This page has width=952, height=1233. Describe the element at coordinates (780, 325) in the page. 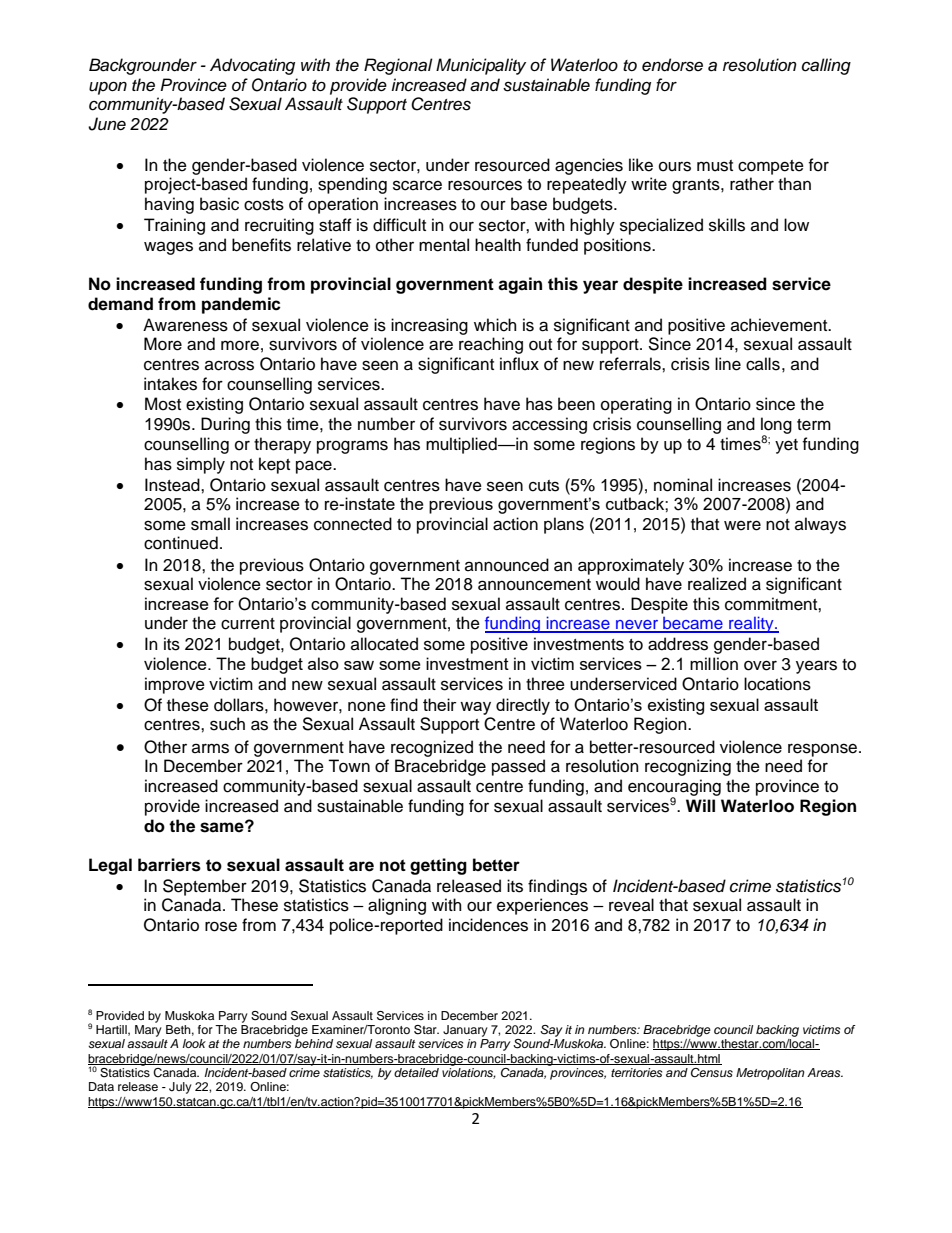

I see `achievement` at that location.
